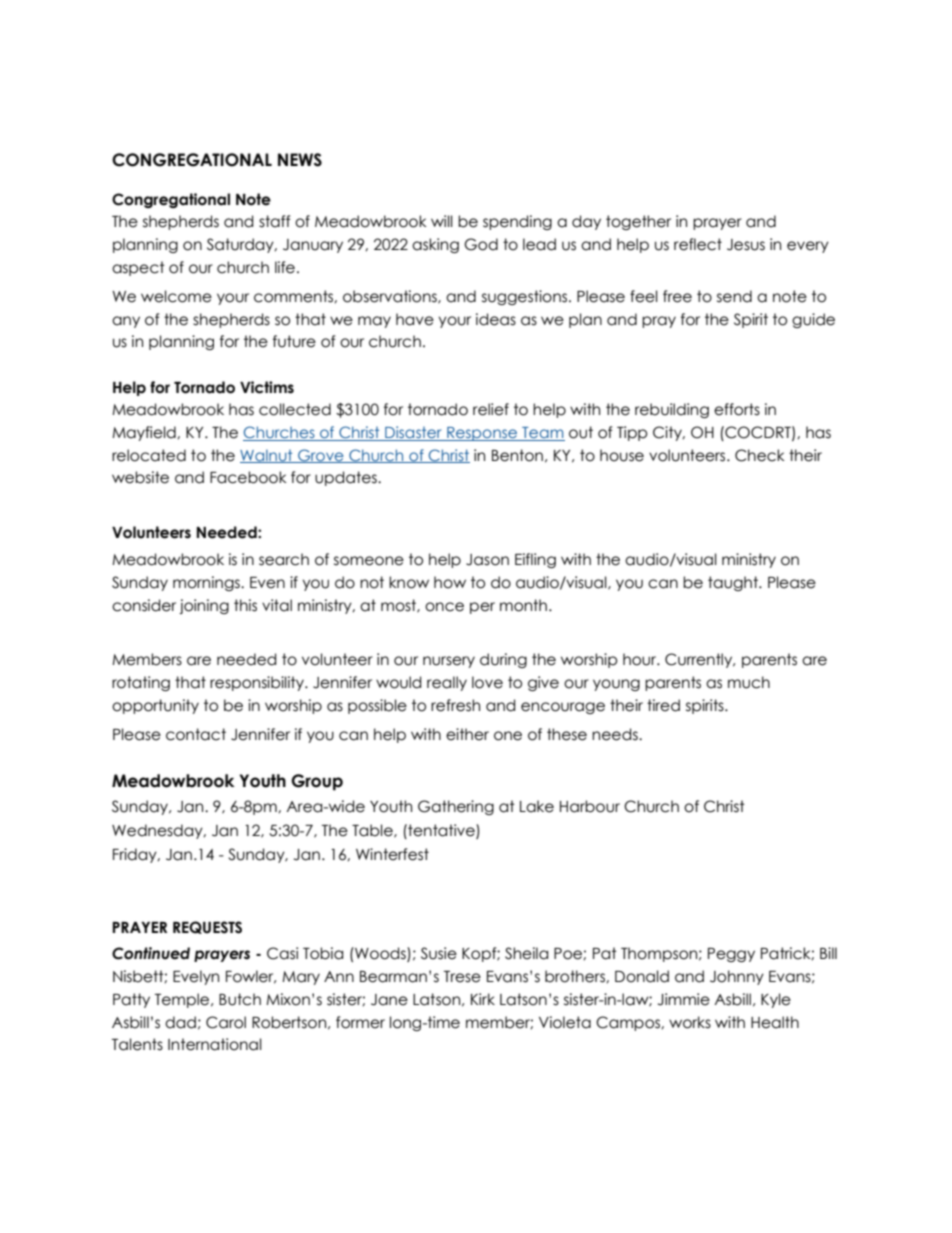 The height and width of the screenshot is (1233, 952). I want to click on either, so click(467, 734).
